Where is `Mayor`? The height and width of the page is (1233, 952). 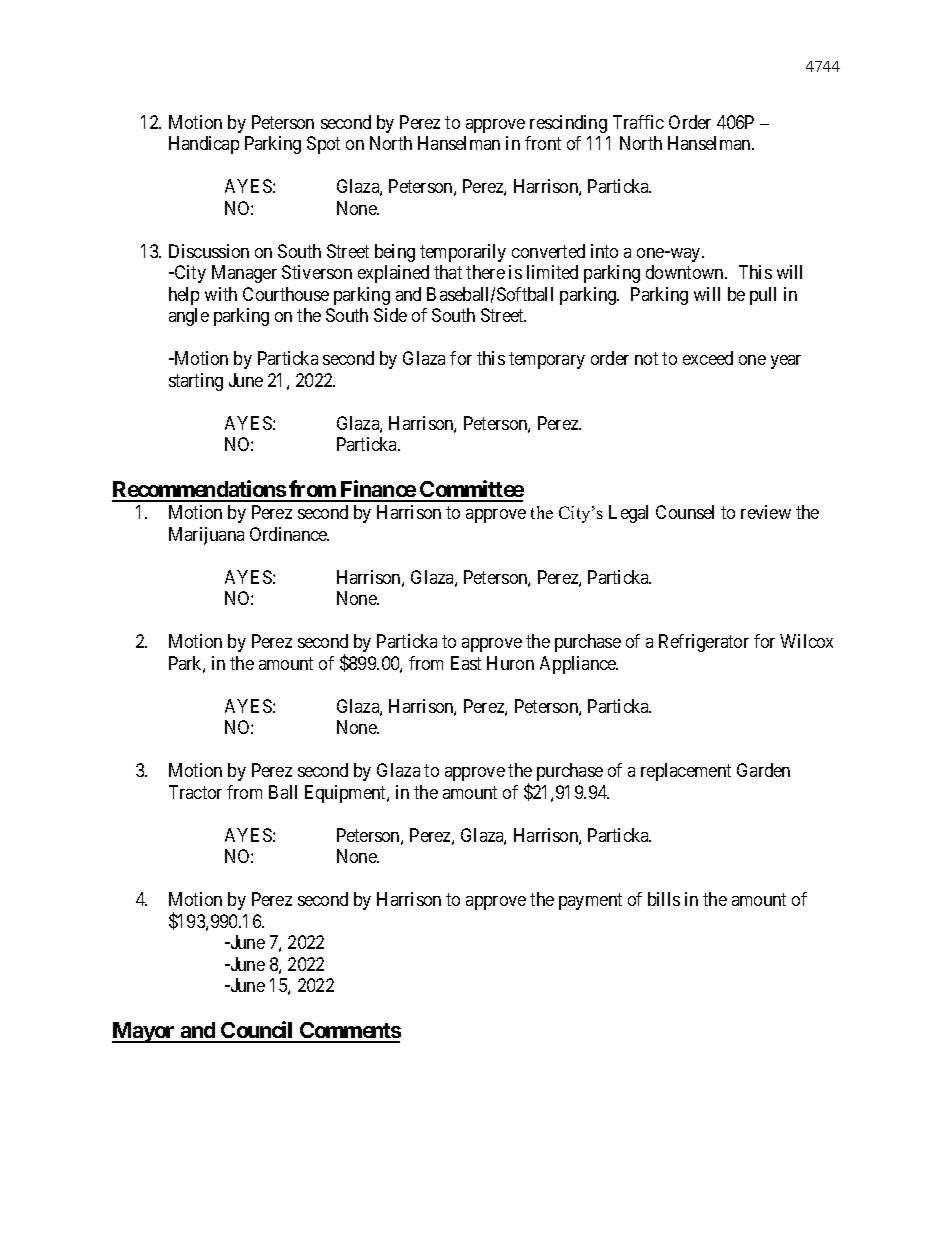
Mayor is located at coordinates (144, 1032).
